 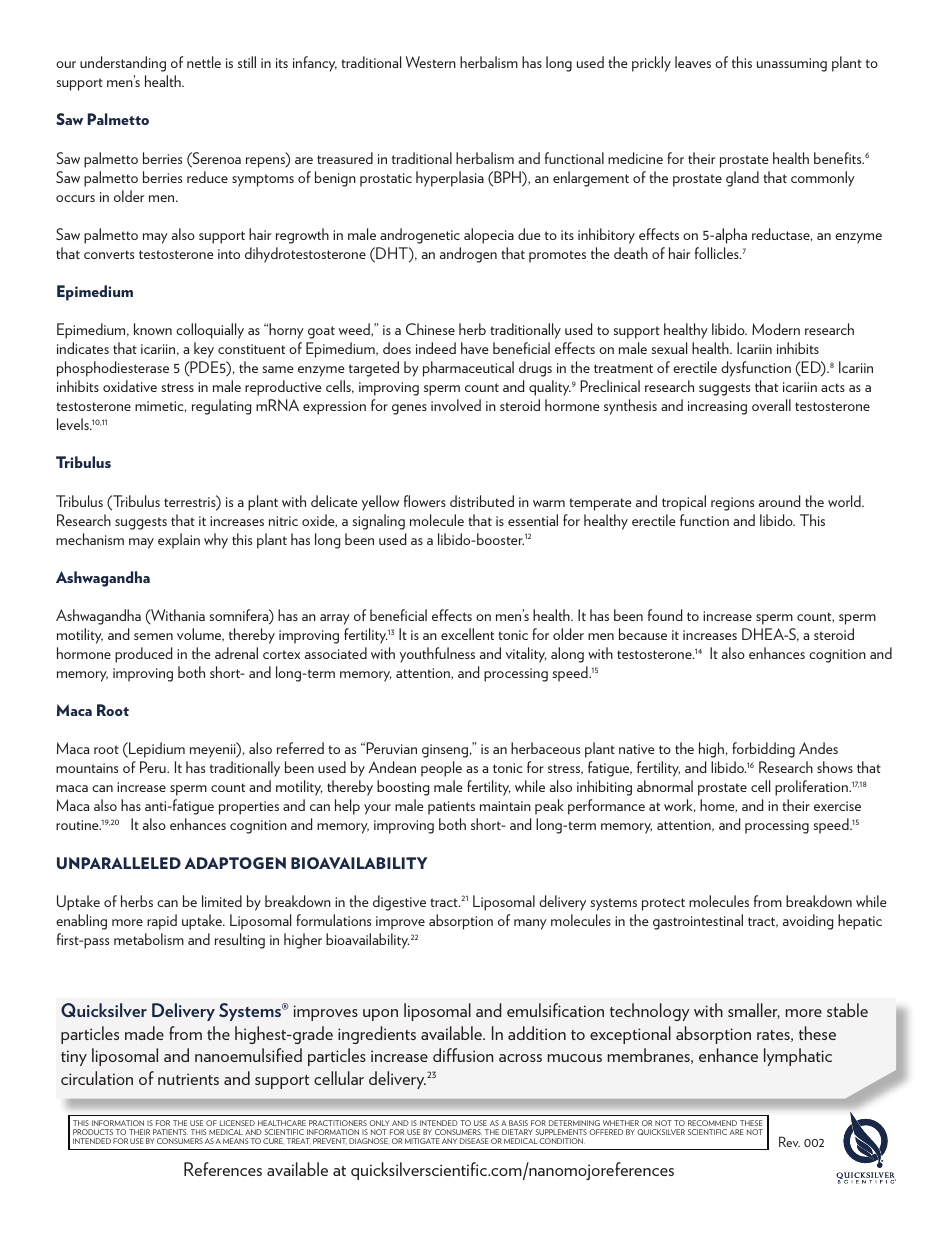 I want to click on Western, so click(x=431, y=62).
